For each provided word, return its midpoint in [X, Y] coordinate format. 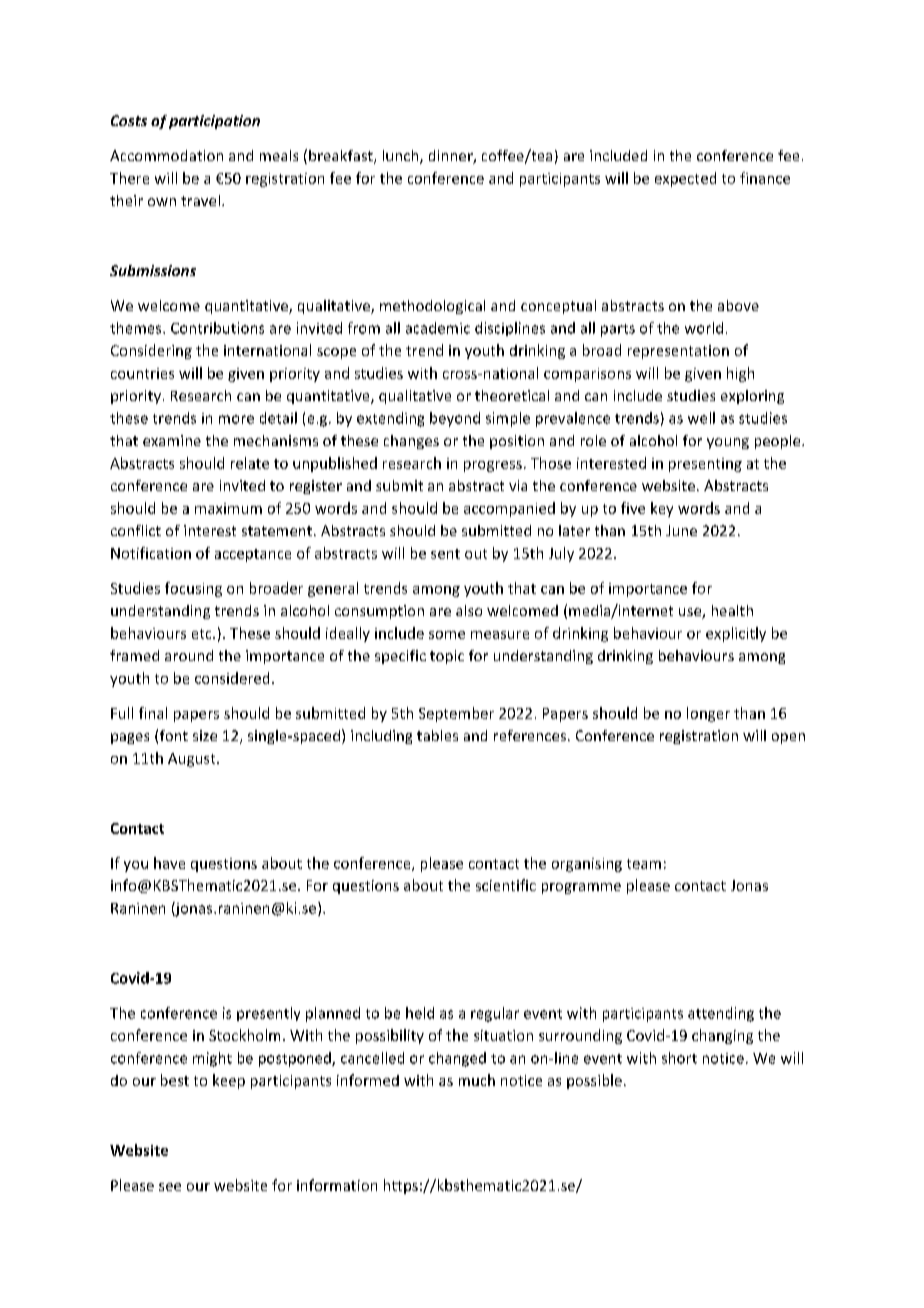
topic [447, 657]
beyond [455, 419]
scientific [506, 885]
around [189, 655]
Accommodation [166, 155]
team [644, 864]
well [701, 418]
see [170, 1187]
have [169, 863]
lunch [402, 157]
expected [685, 179]
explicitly [736, 634]
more [236, 419]
